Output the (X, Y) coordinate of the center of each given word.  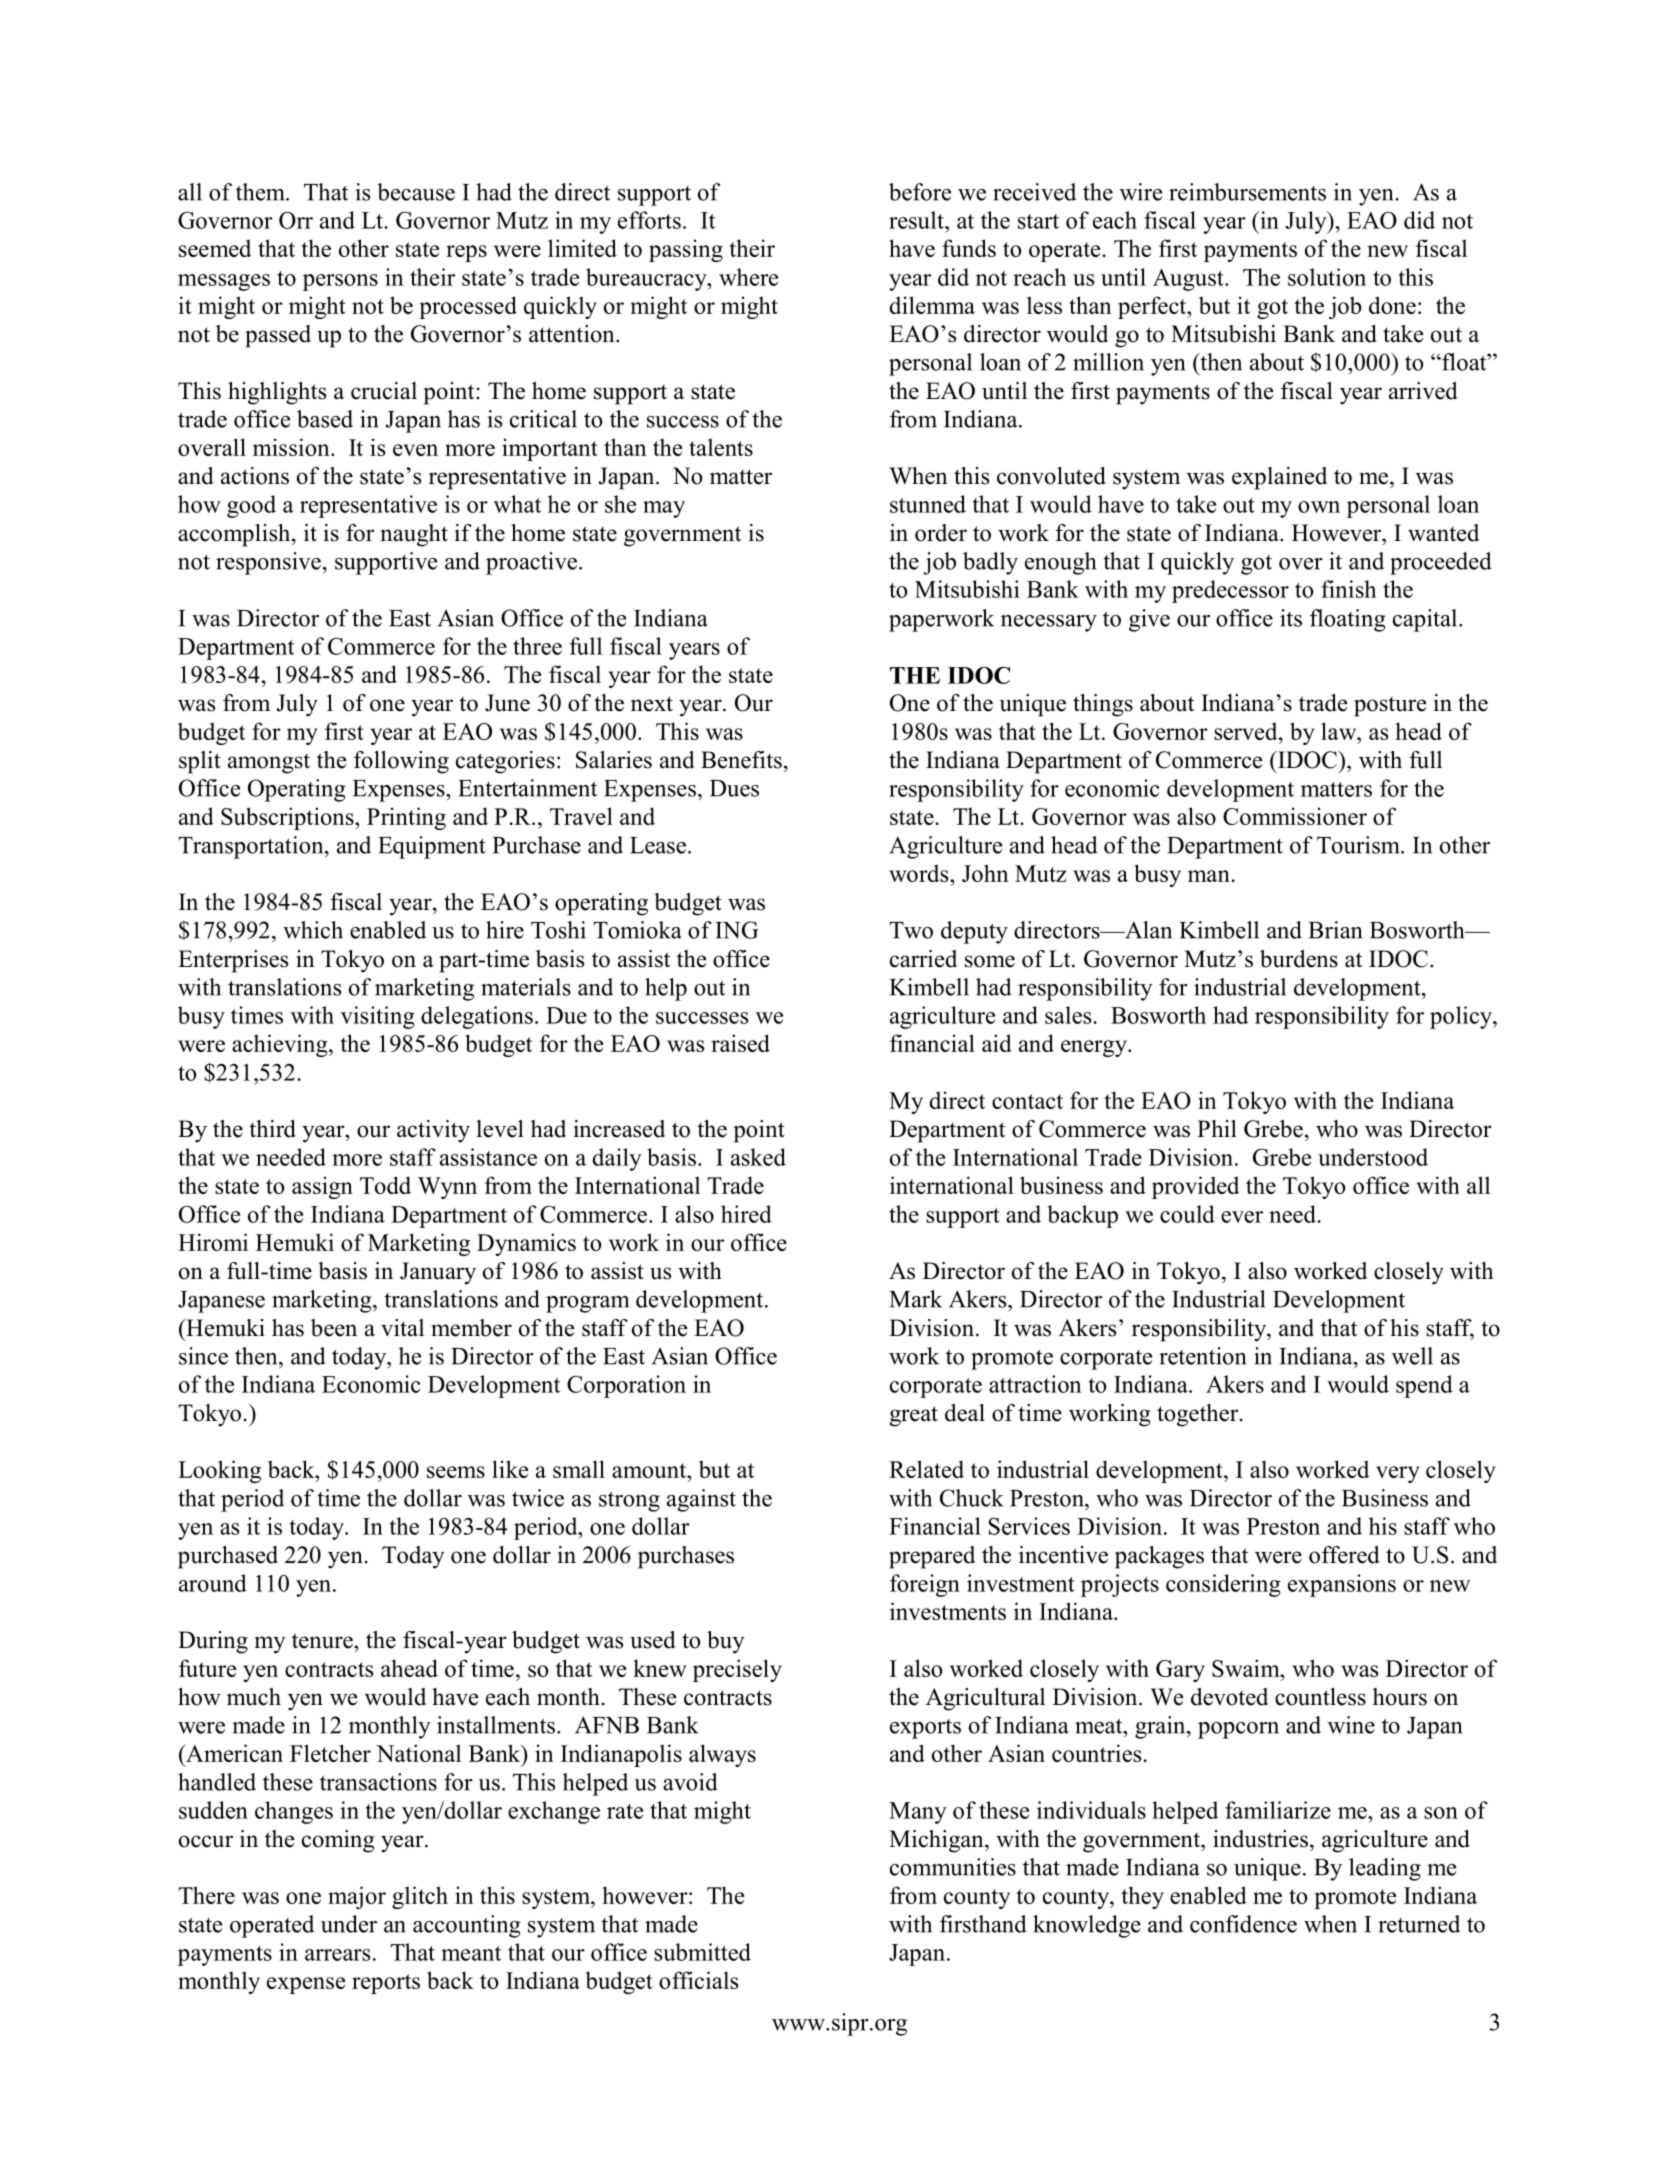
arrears (337, 1955)
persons (340, 282)
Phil (1217, 1128)
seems (456, 1472)
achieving (281, 1045)
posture (1390, 706)
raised (740, 1043)
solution (1327, 277)
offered (1344, 1555)
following (401, 762)
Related (926, 1469)
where (748, 277)
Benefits (741, 760)
